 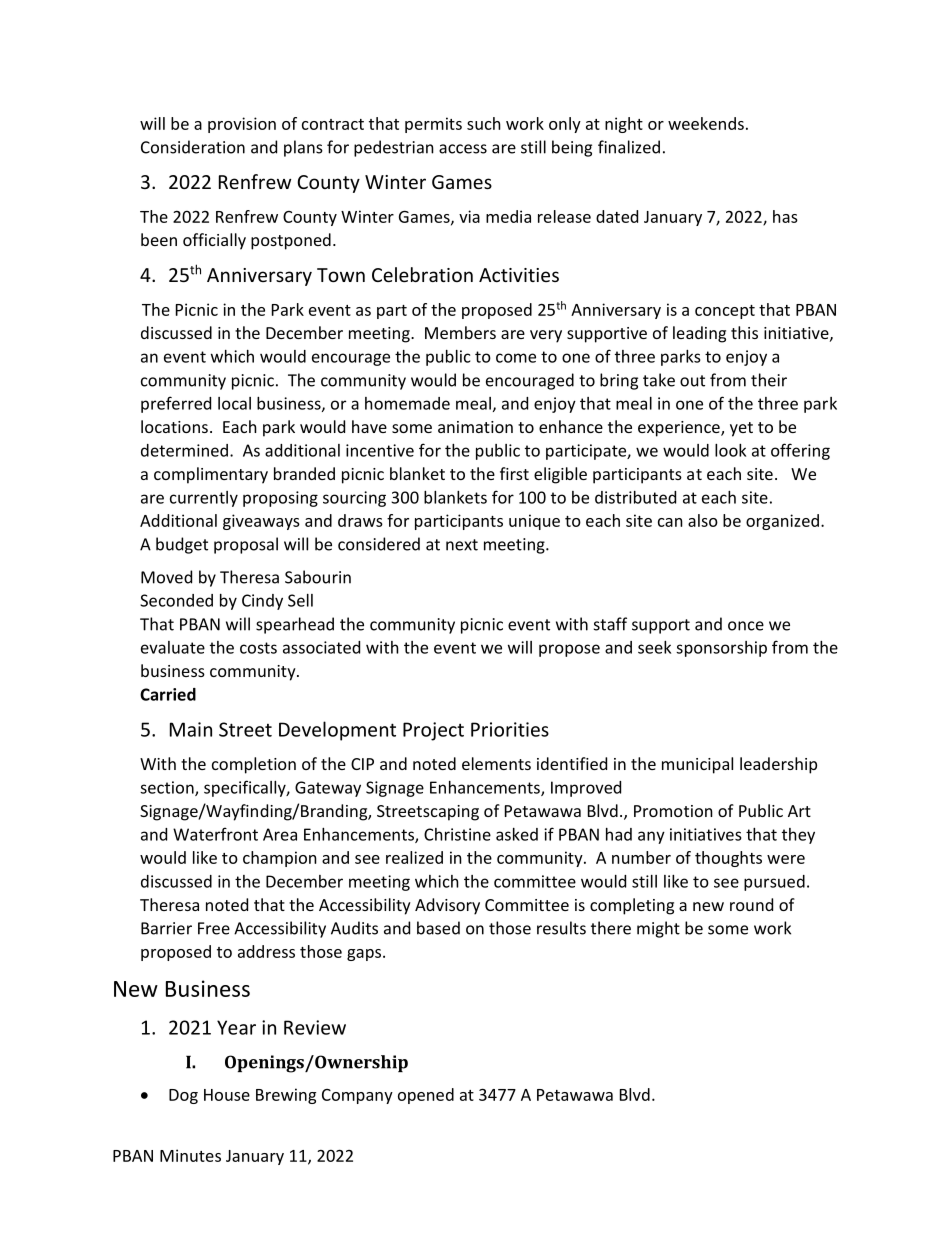 What do you see at coordinates (514, 473) in the screenshot?
I see `first` at bounding box center [514, 473].
